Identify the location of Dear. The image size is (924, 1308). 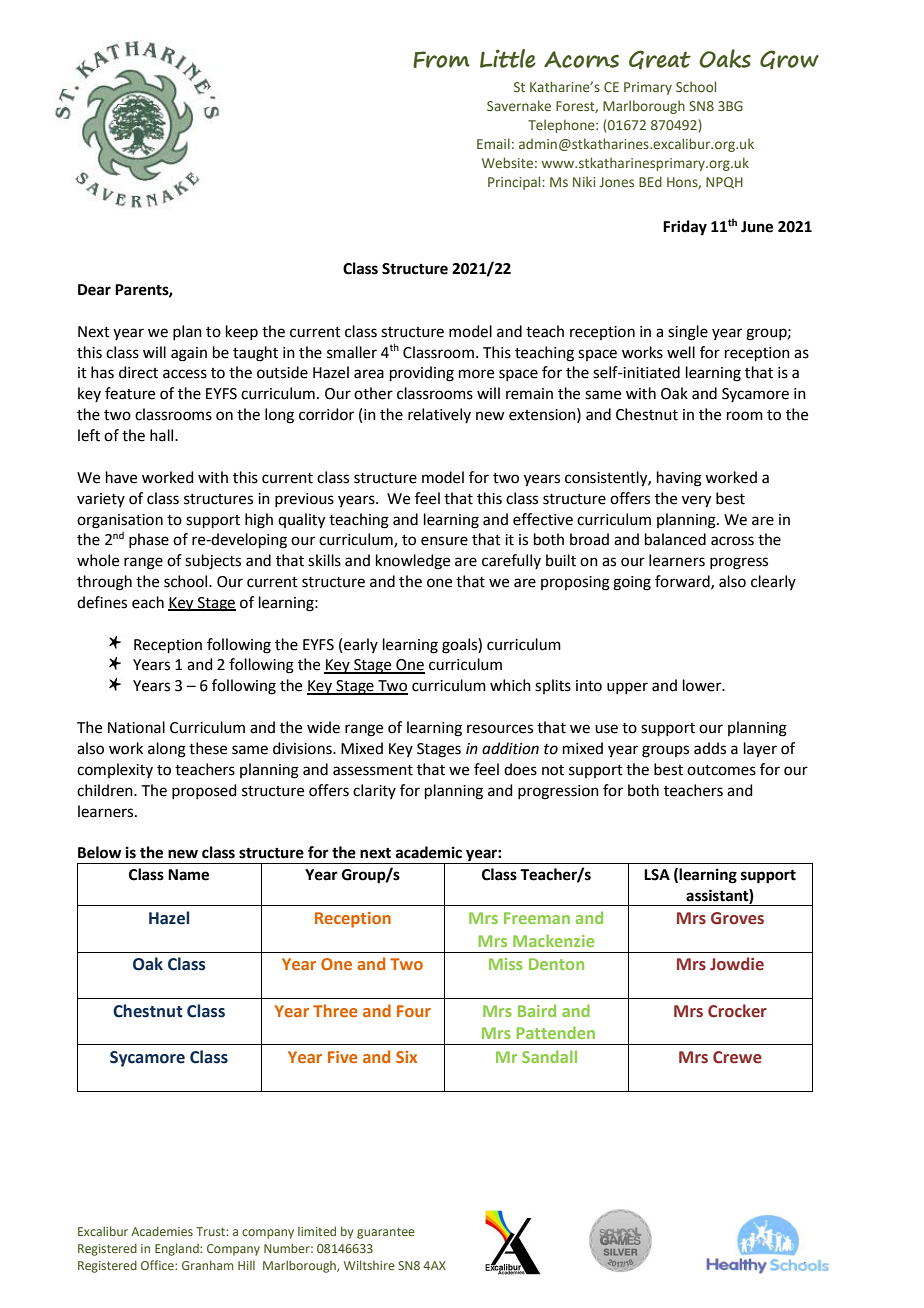
(94, 290).
